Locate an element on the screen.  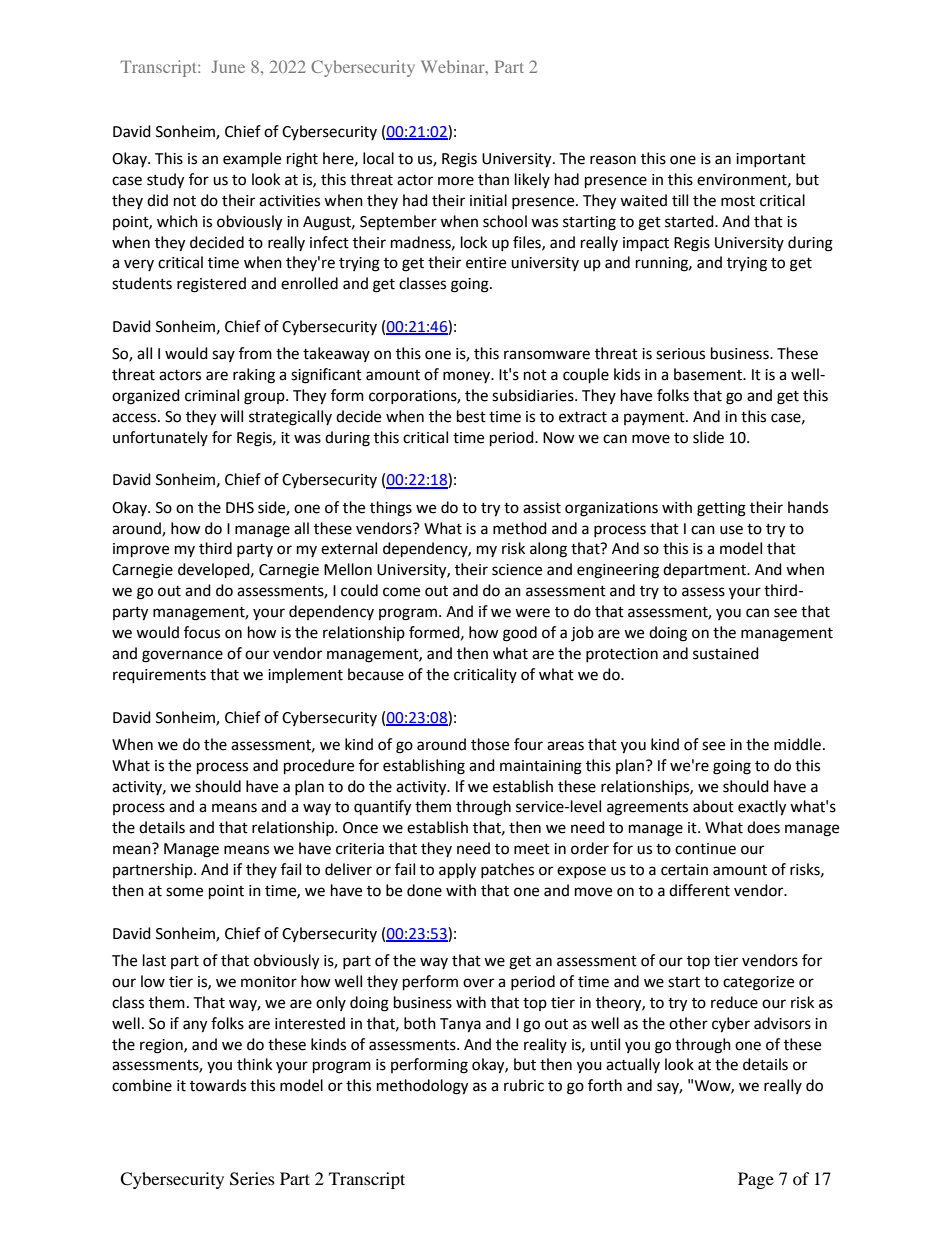
important is located at coordinates (771, 160).
